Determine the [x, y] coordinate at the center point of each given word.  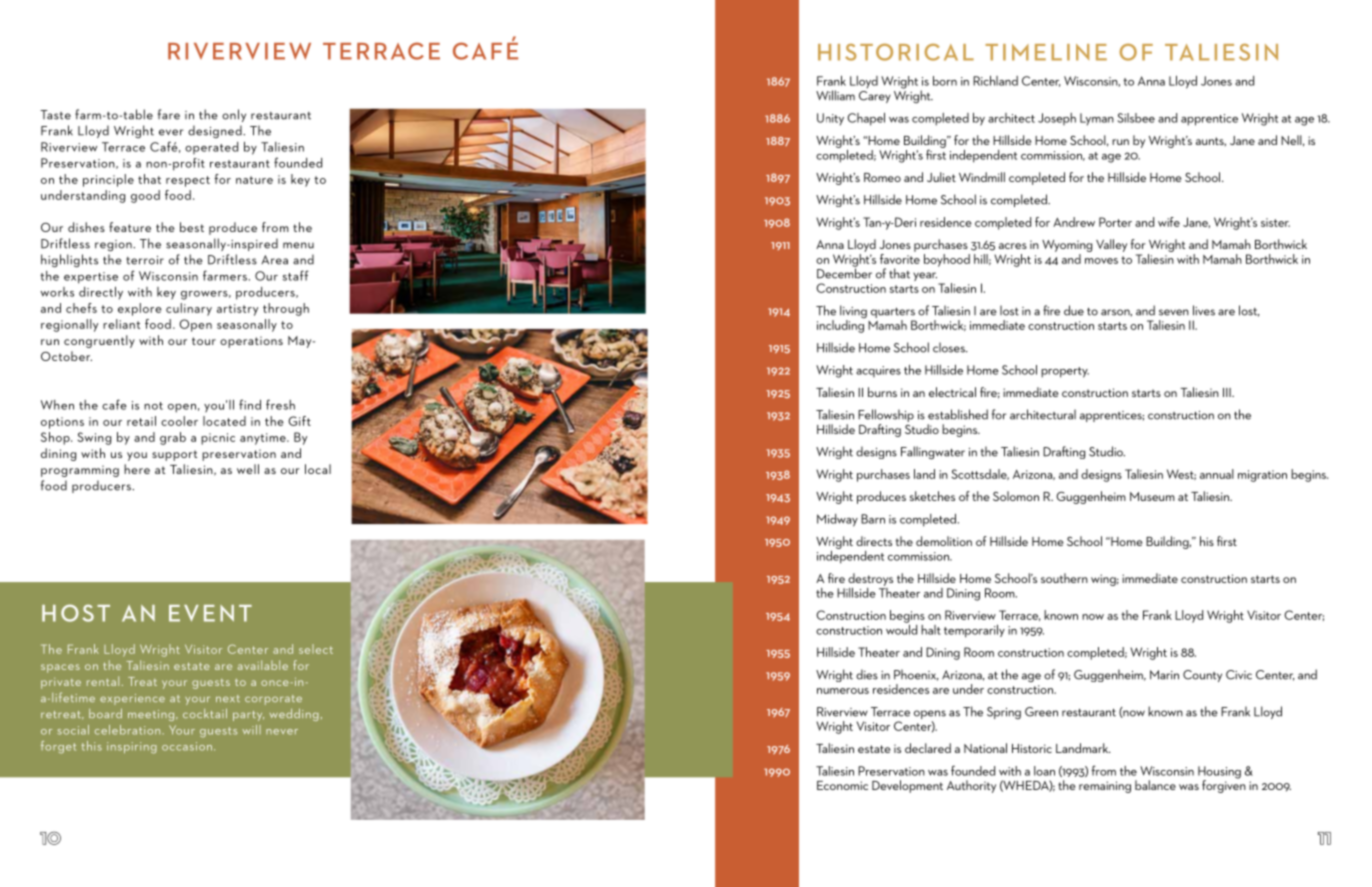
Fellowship [886, 417]
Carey [875, 95]
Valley [1111, 245]
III [1228, 392]
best [192, 227]
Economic [842, 785]
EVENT [210, 613]
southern [1064, 578]
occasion [187, 746]
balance [1155, 785]
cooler [179, 421]
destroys [870, 579]
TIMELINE [1046, 52]
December [844, 272]
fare [169, 114]
